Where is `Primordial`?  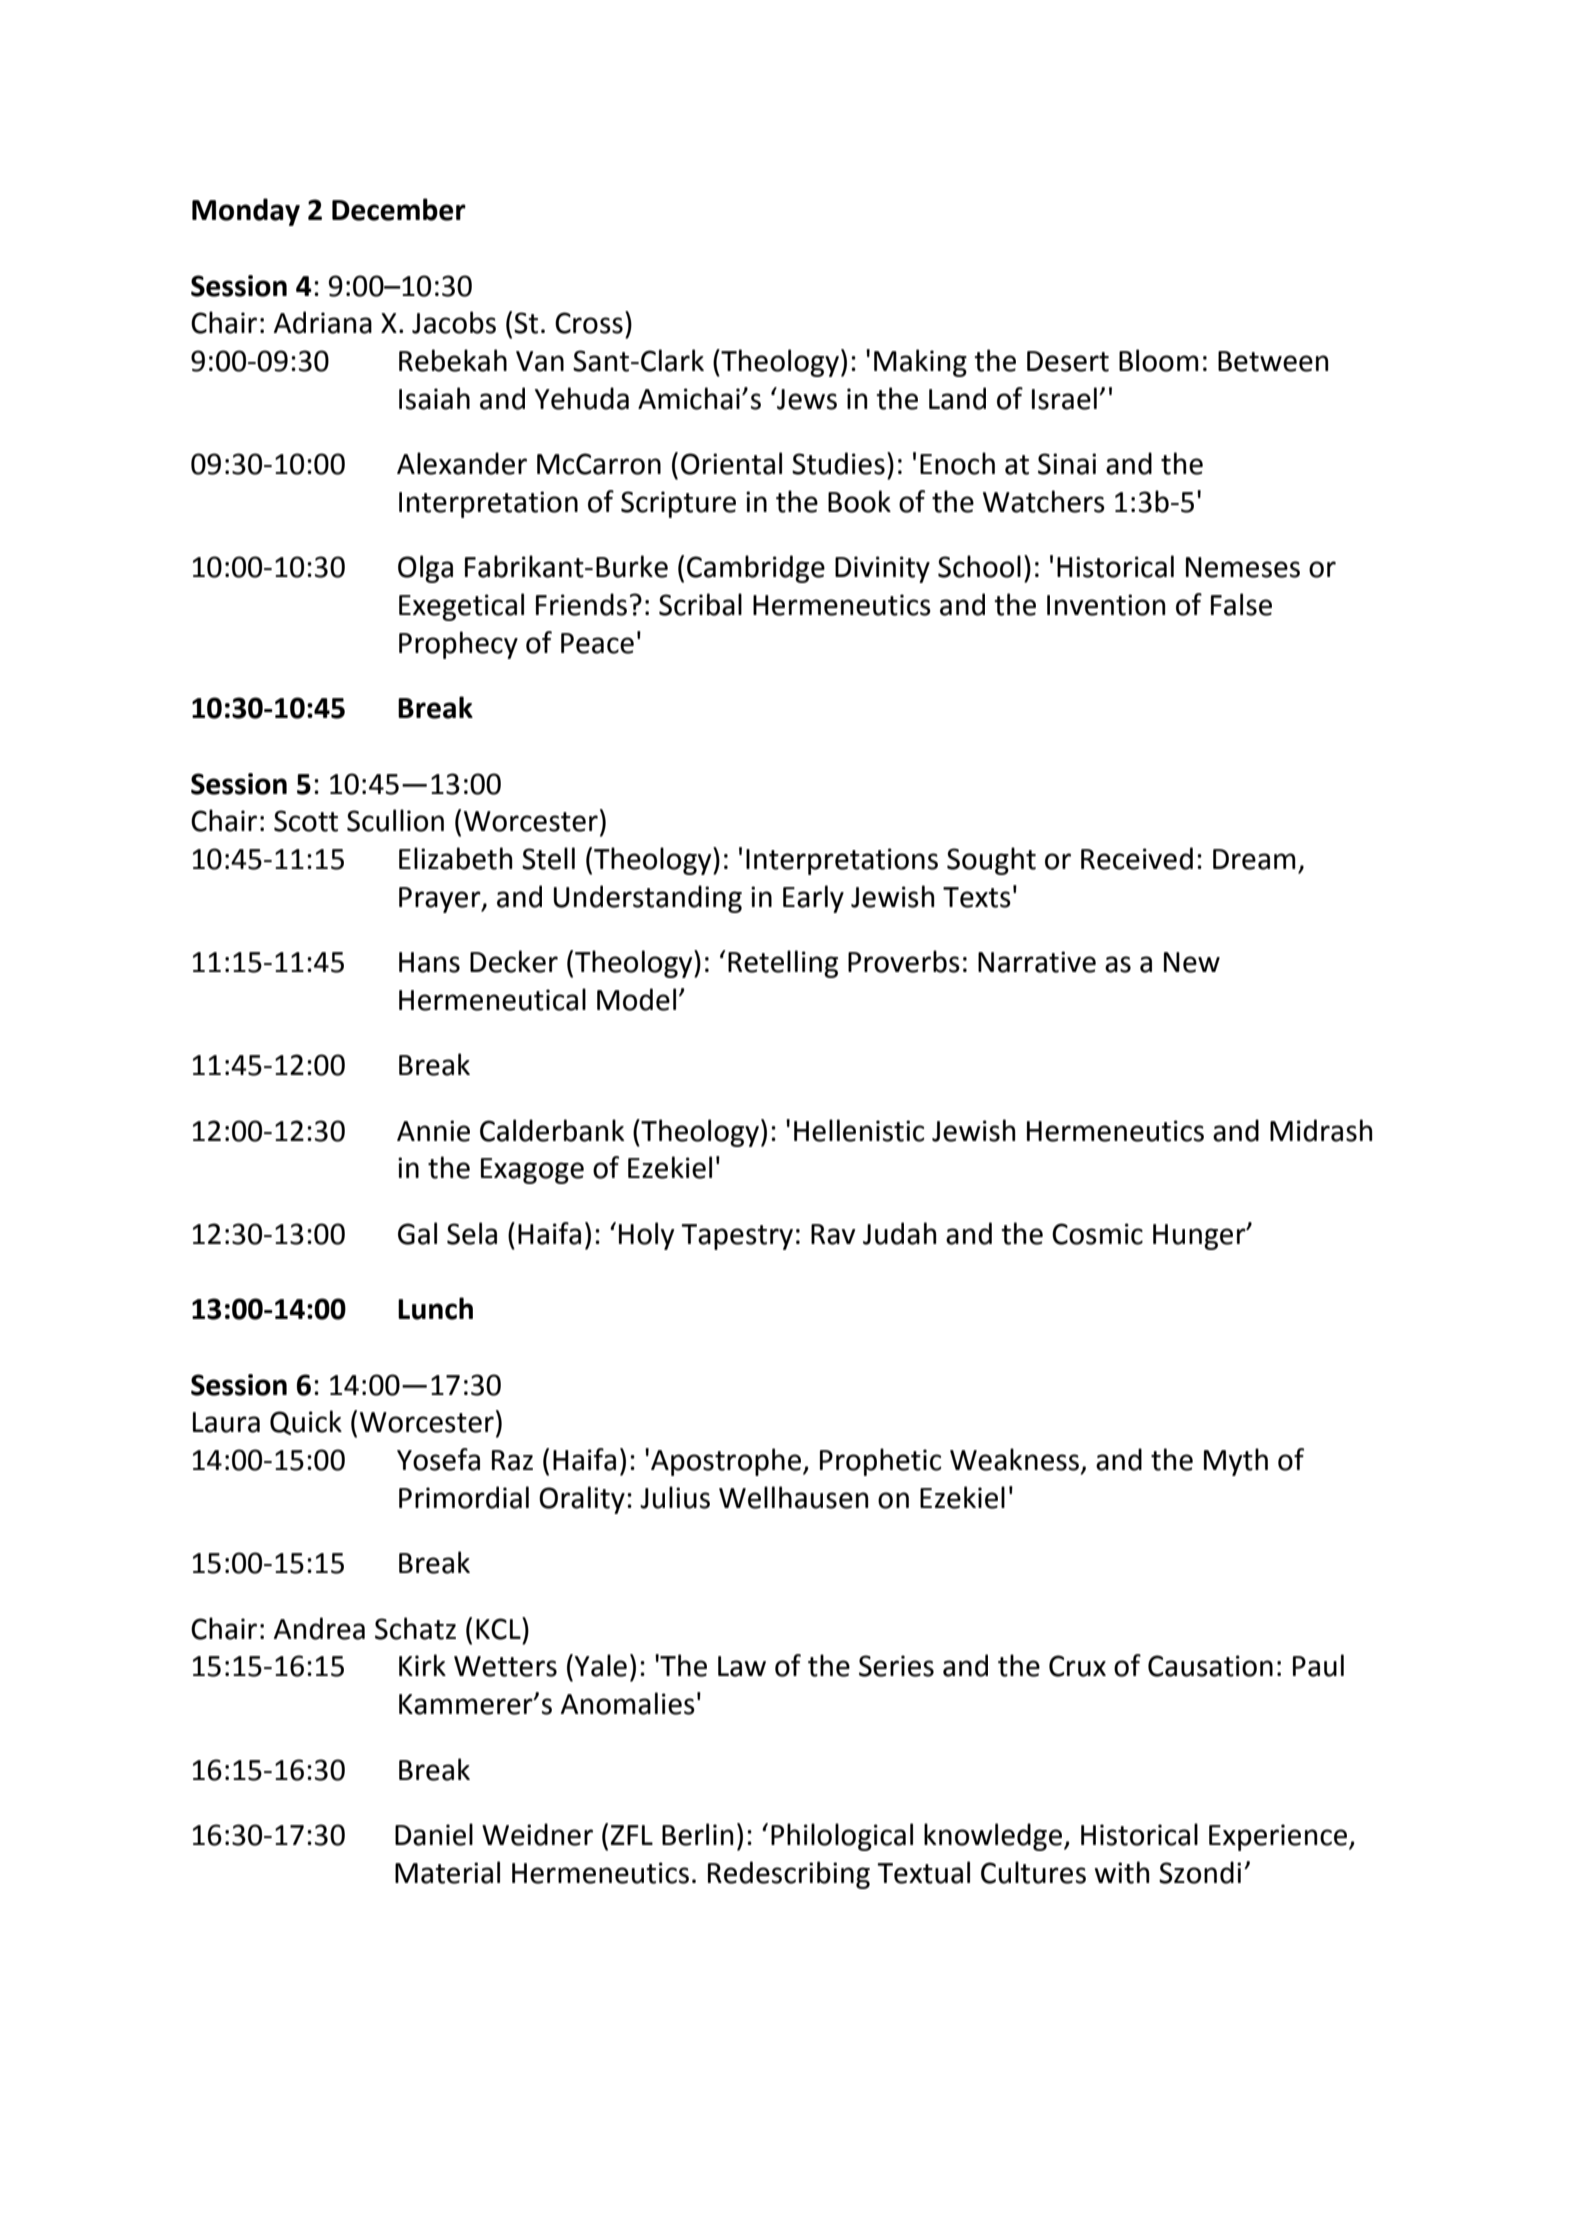
Primordial is located at coordinates (464, 1497).
